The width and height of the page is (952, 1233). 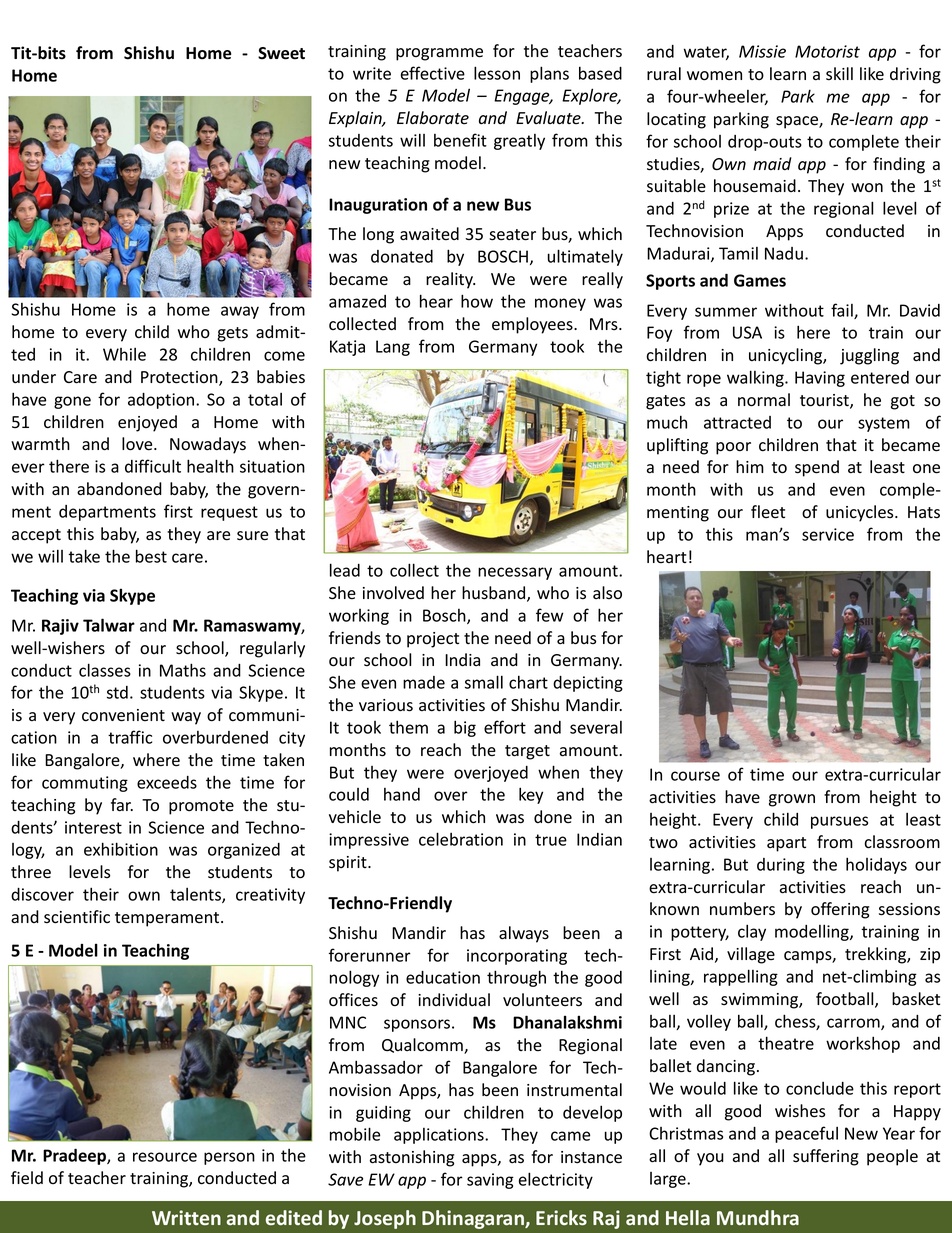 What do you see at coordinates (77, 917) in the page?
I see `scientific` at bounding box center [77, 917].
